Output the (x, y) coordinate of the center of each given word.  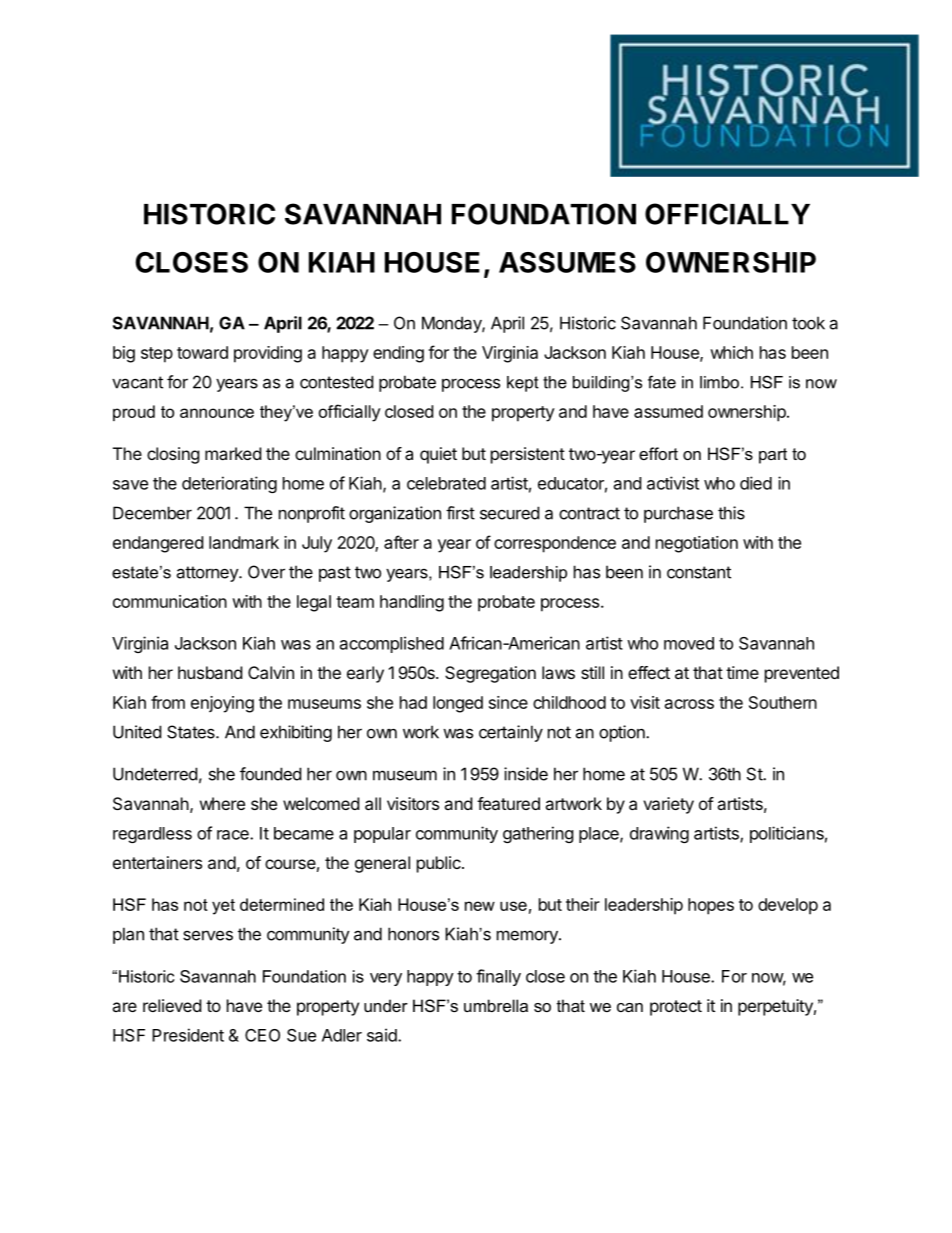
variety (668, 805)
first (460, 513)
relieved (172, 1005)
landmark (244, 542)
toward (202, 352)
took (808, 323)
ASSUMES (567, 262)
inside (526, 774)
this (731, 513)
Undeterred (155, 774)
